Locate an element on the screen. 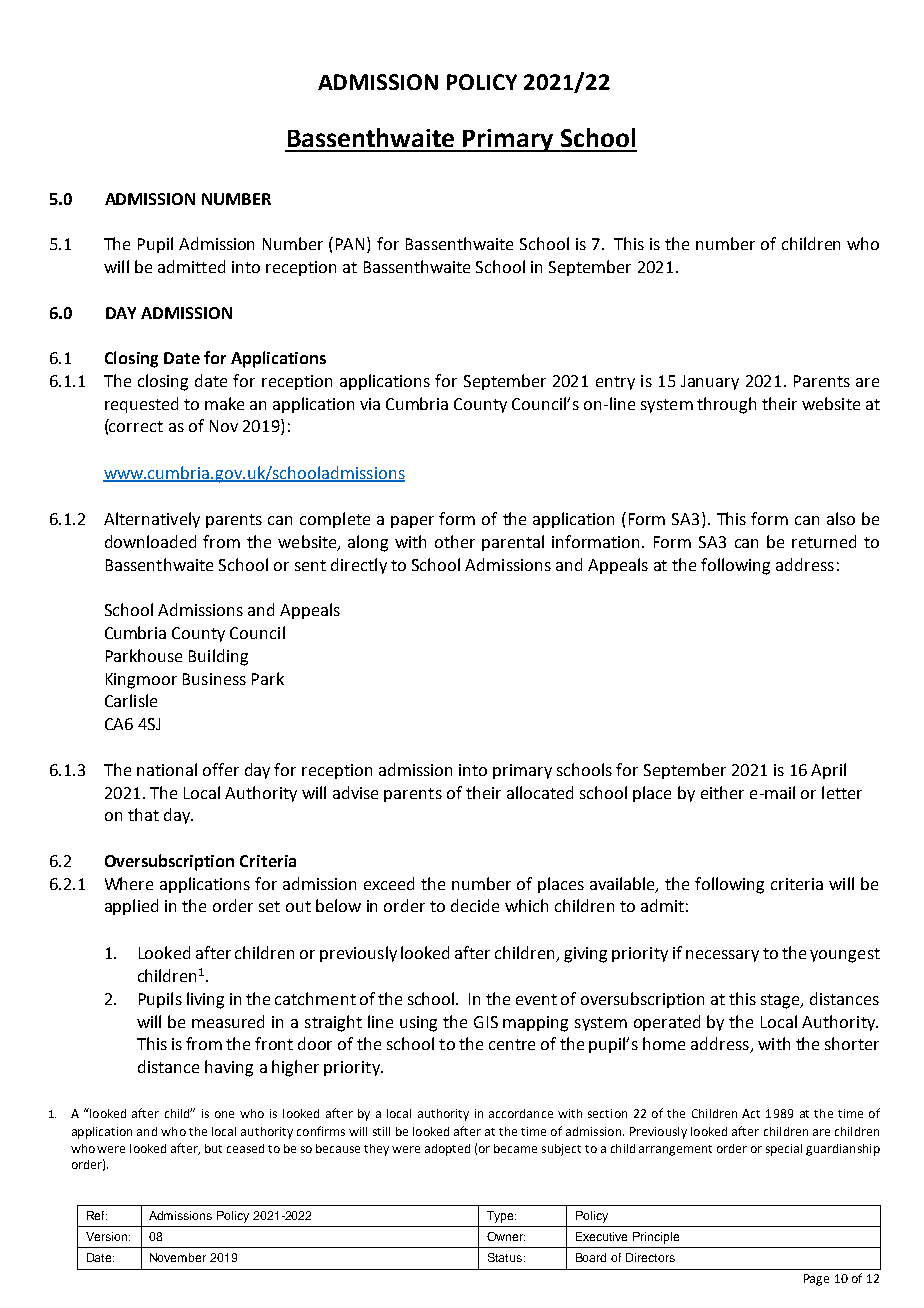 The image size is (924, 1308). allocated is located at coordinates (540, 792).
